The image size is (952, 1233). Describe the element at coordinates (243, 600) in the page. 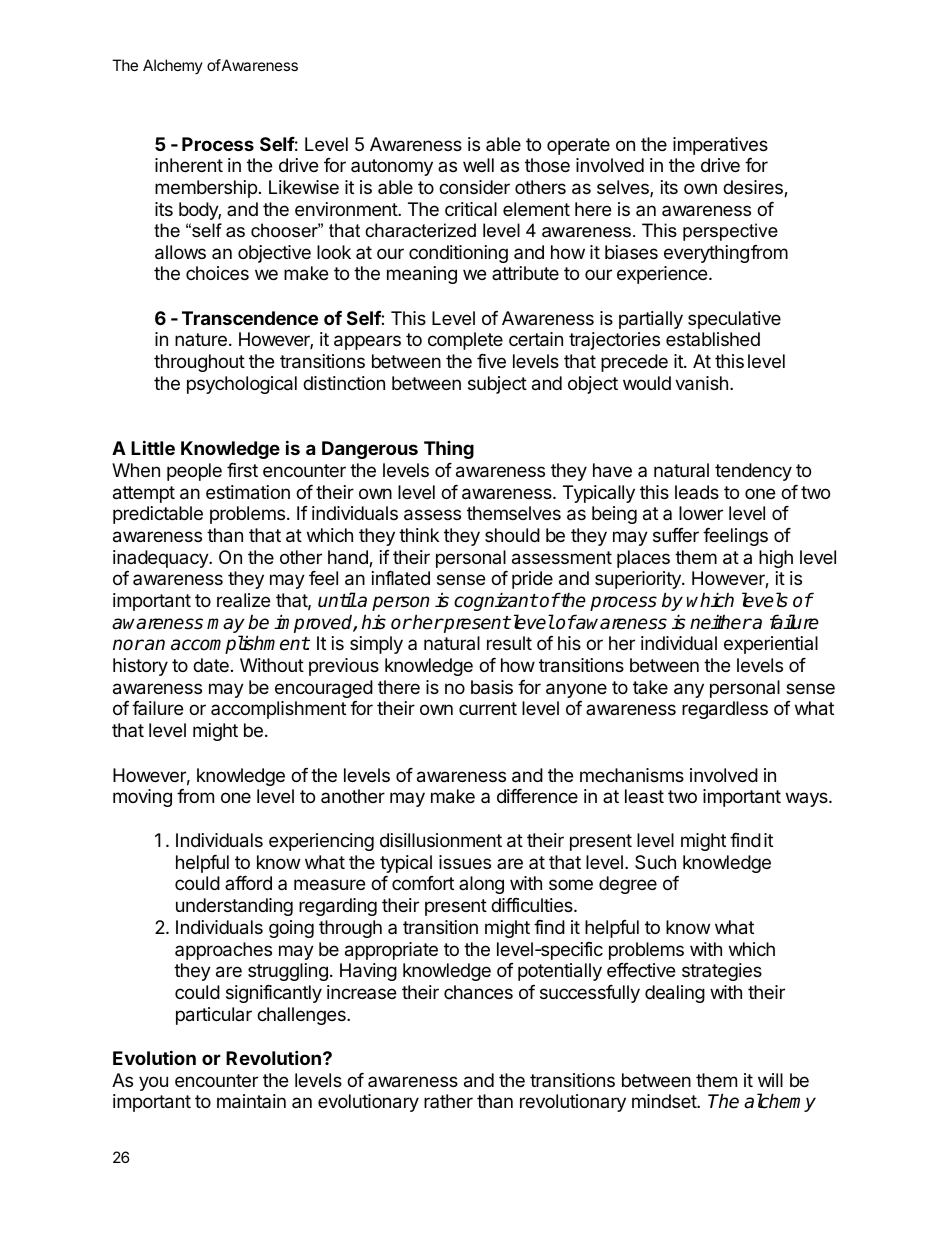

I see `realize` at that location.
